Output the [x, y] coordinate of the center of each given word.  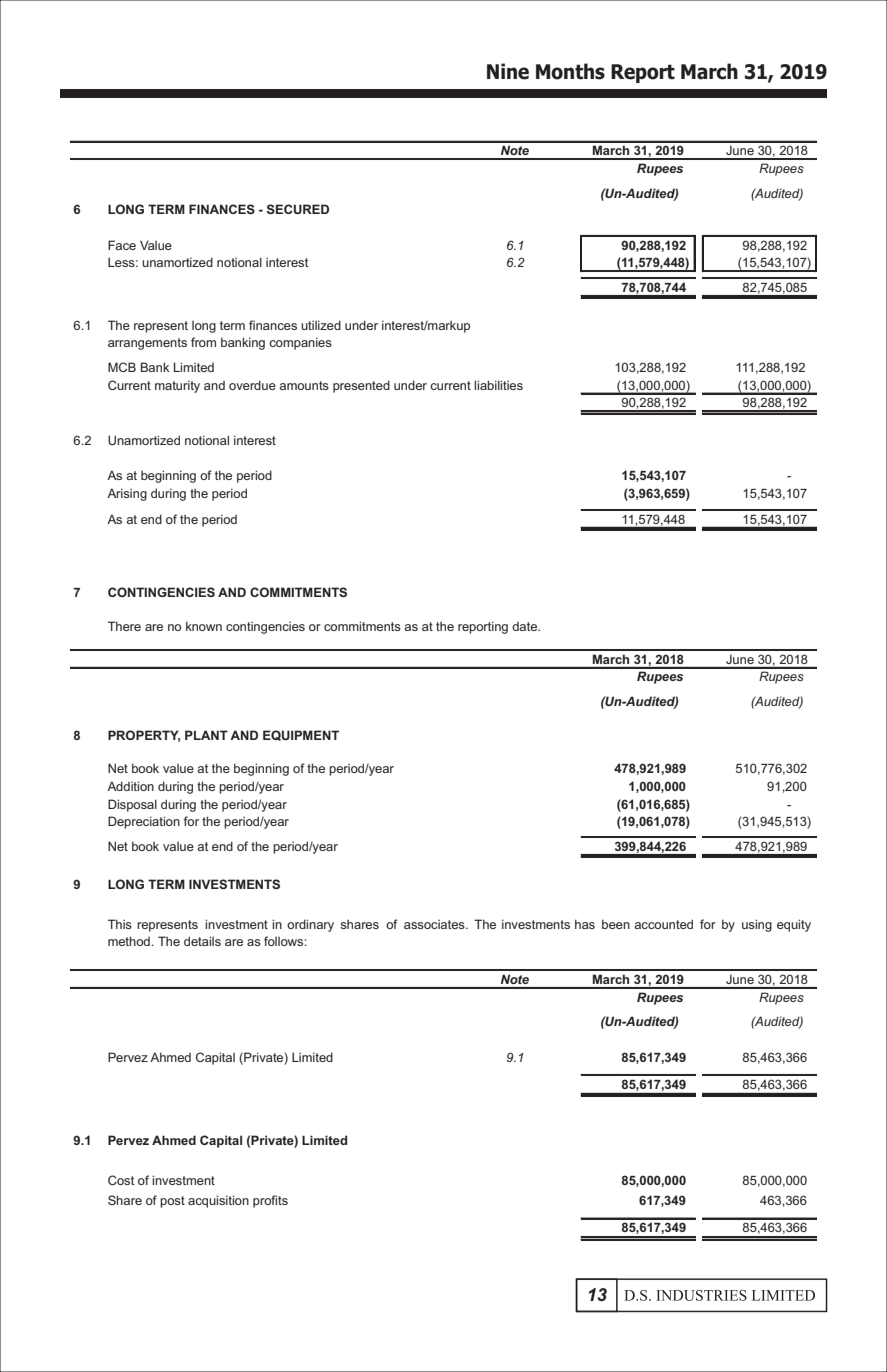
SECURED [298, 209]
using [757, 925]
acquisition [218, 1201]
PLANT [206, 735]
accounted [663, 924]
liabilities [498, 385]
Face [122, 245]
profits [270, 1201]
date [526, 626]
